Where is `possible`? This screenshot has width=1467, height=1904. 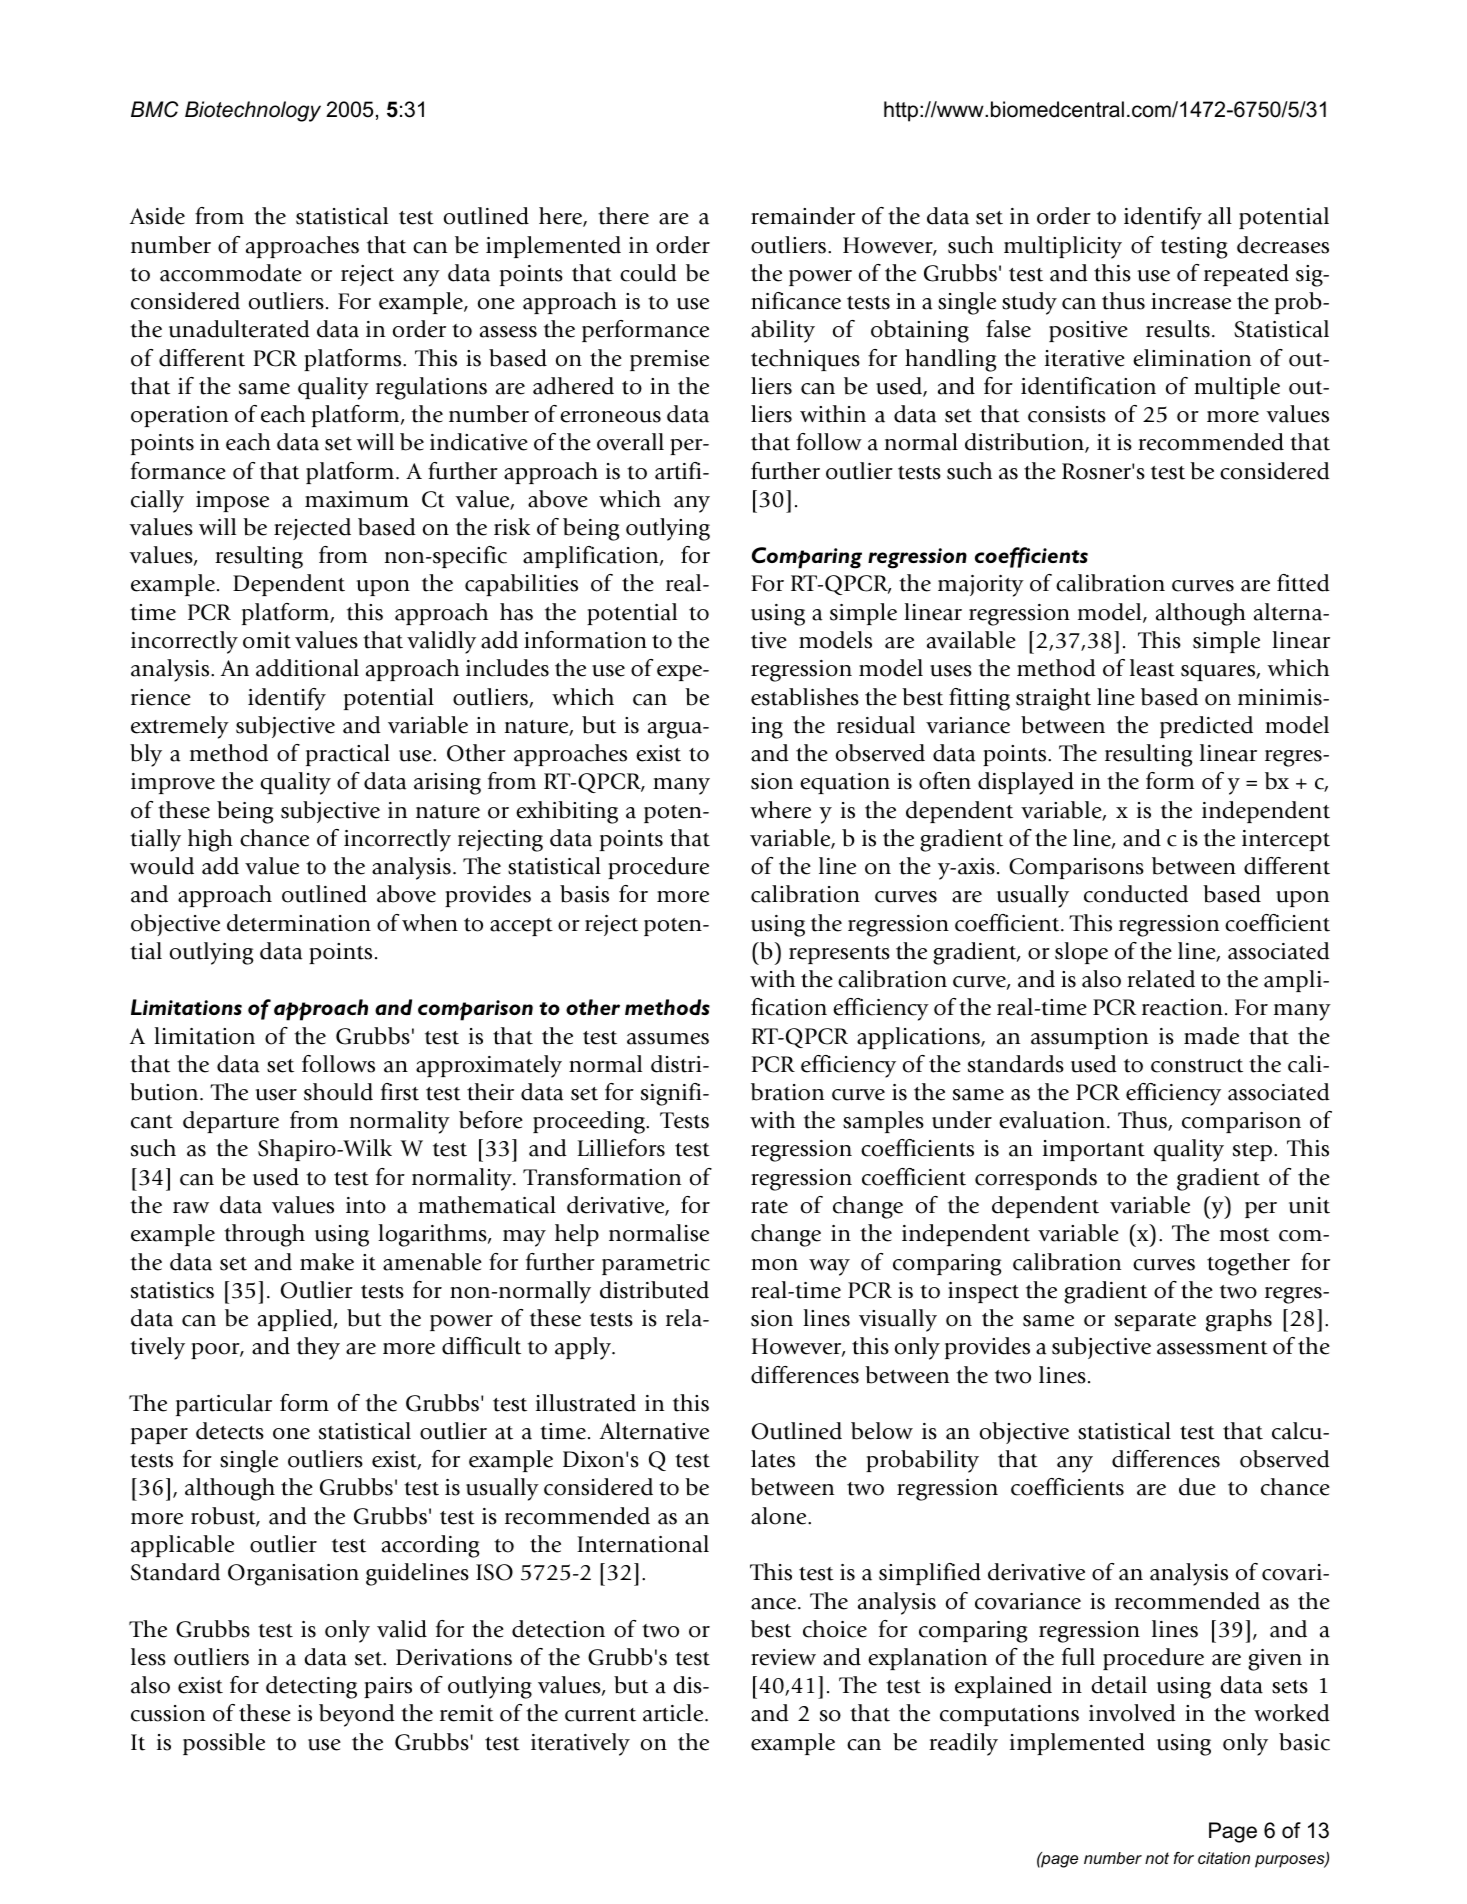 possible is located at coordinates (224, 1744).
